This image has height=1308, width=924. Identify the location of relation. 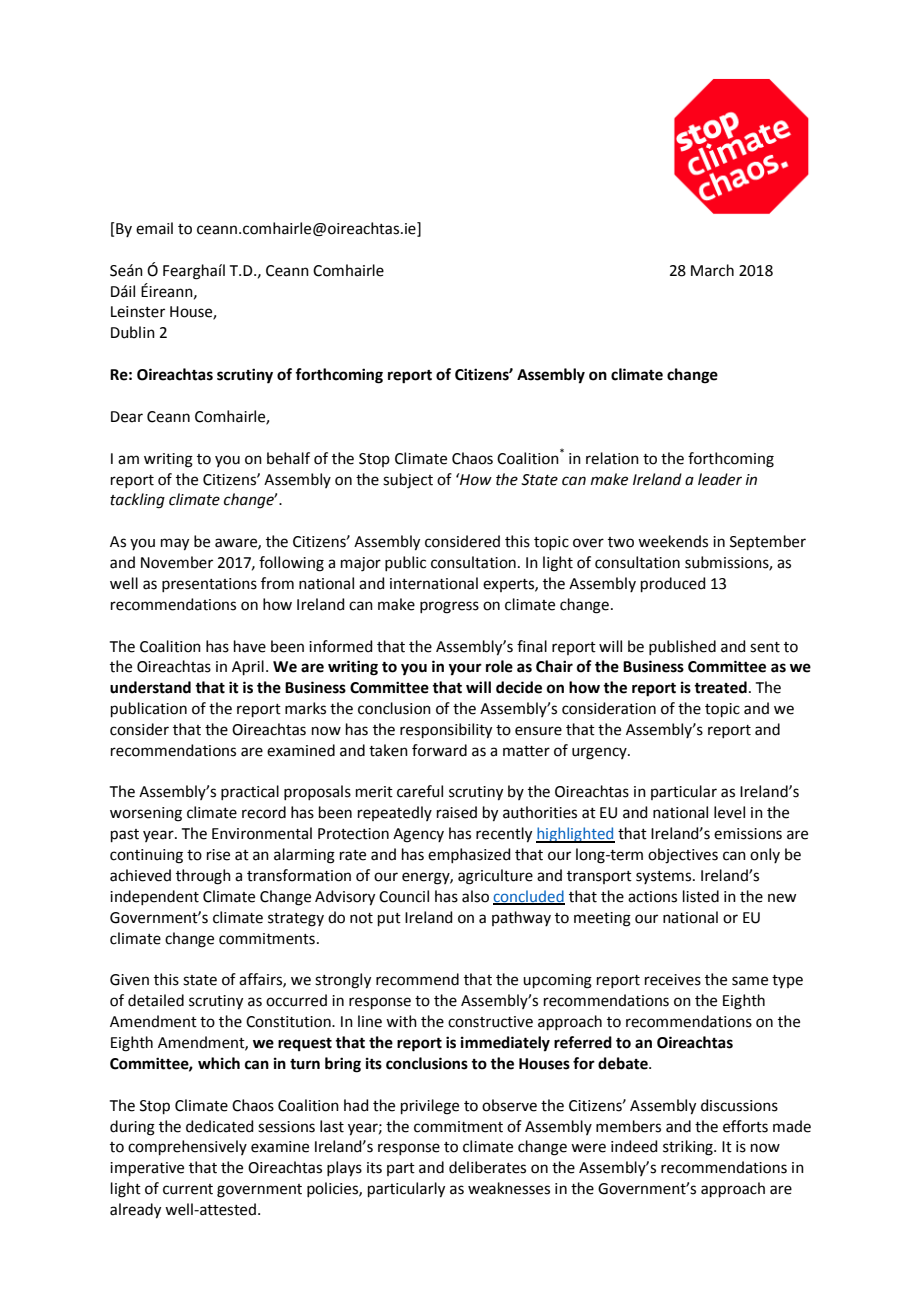
(612, 458).
